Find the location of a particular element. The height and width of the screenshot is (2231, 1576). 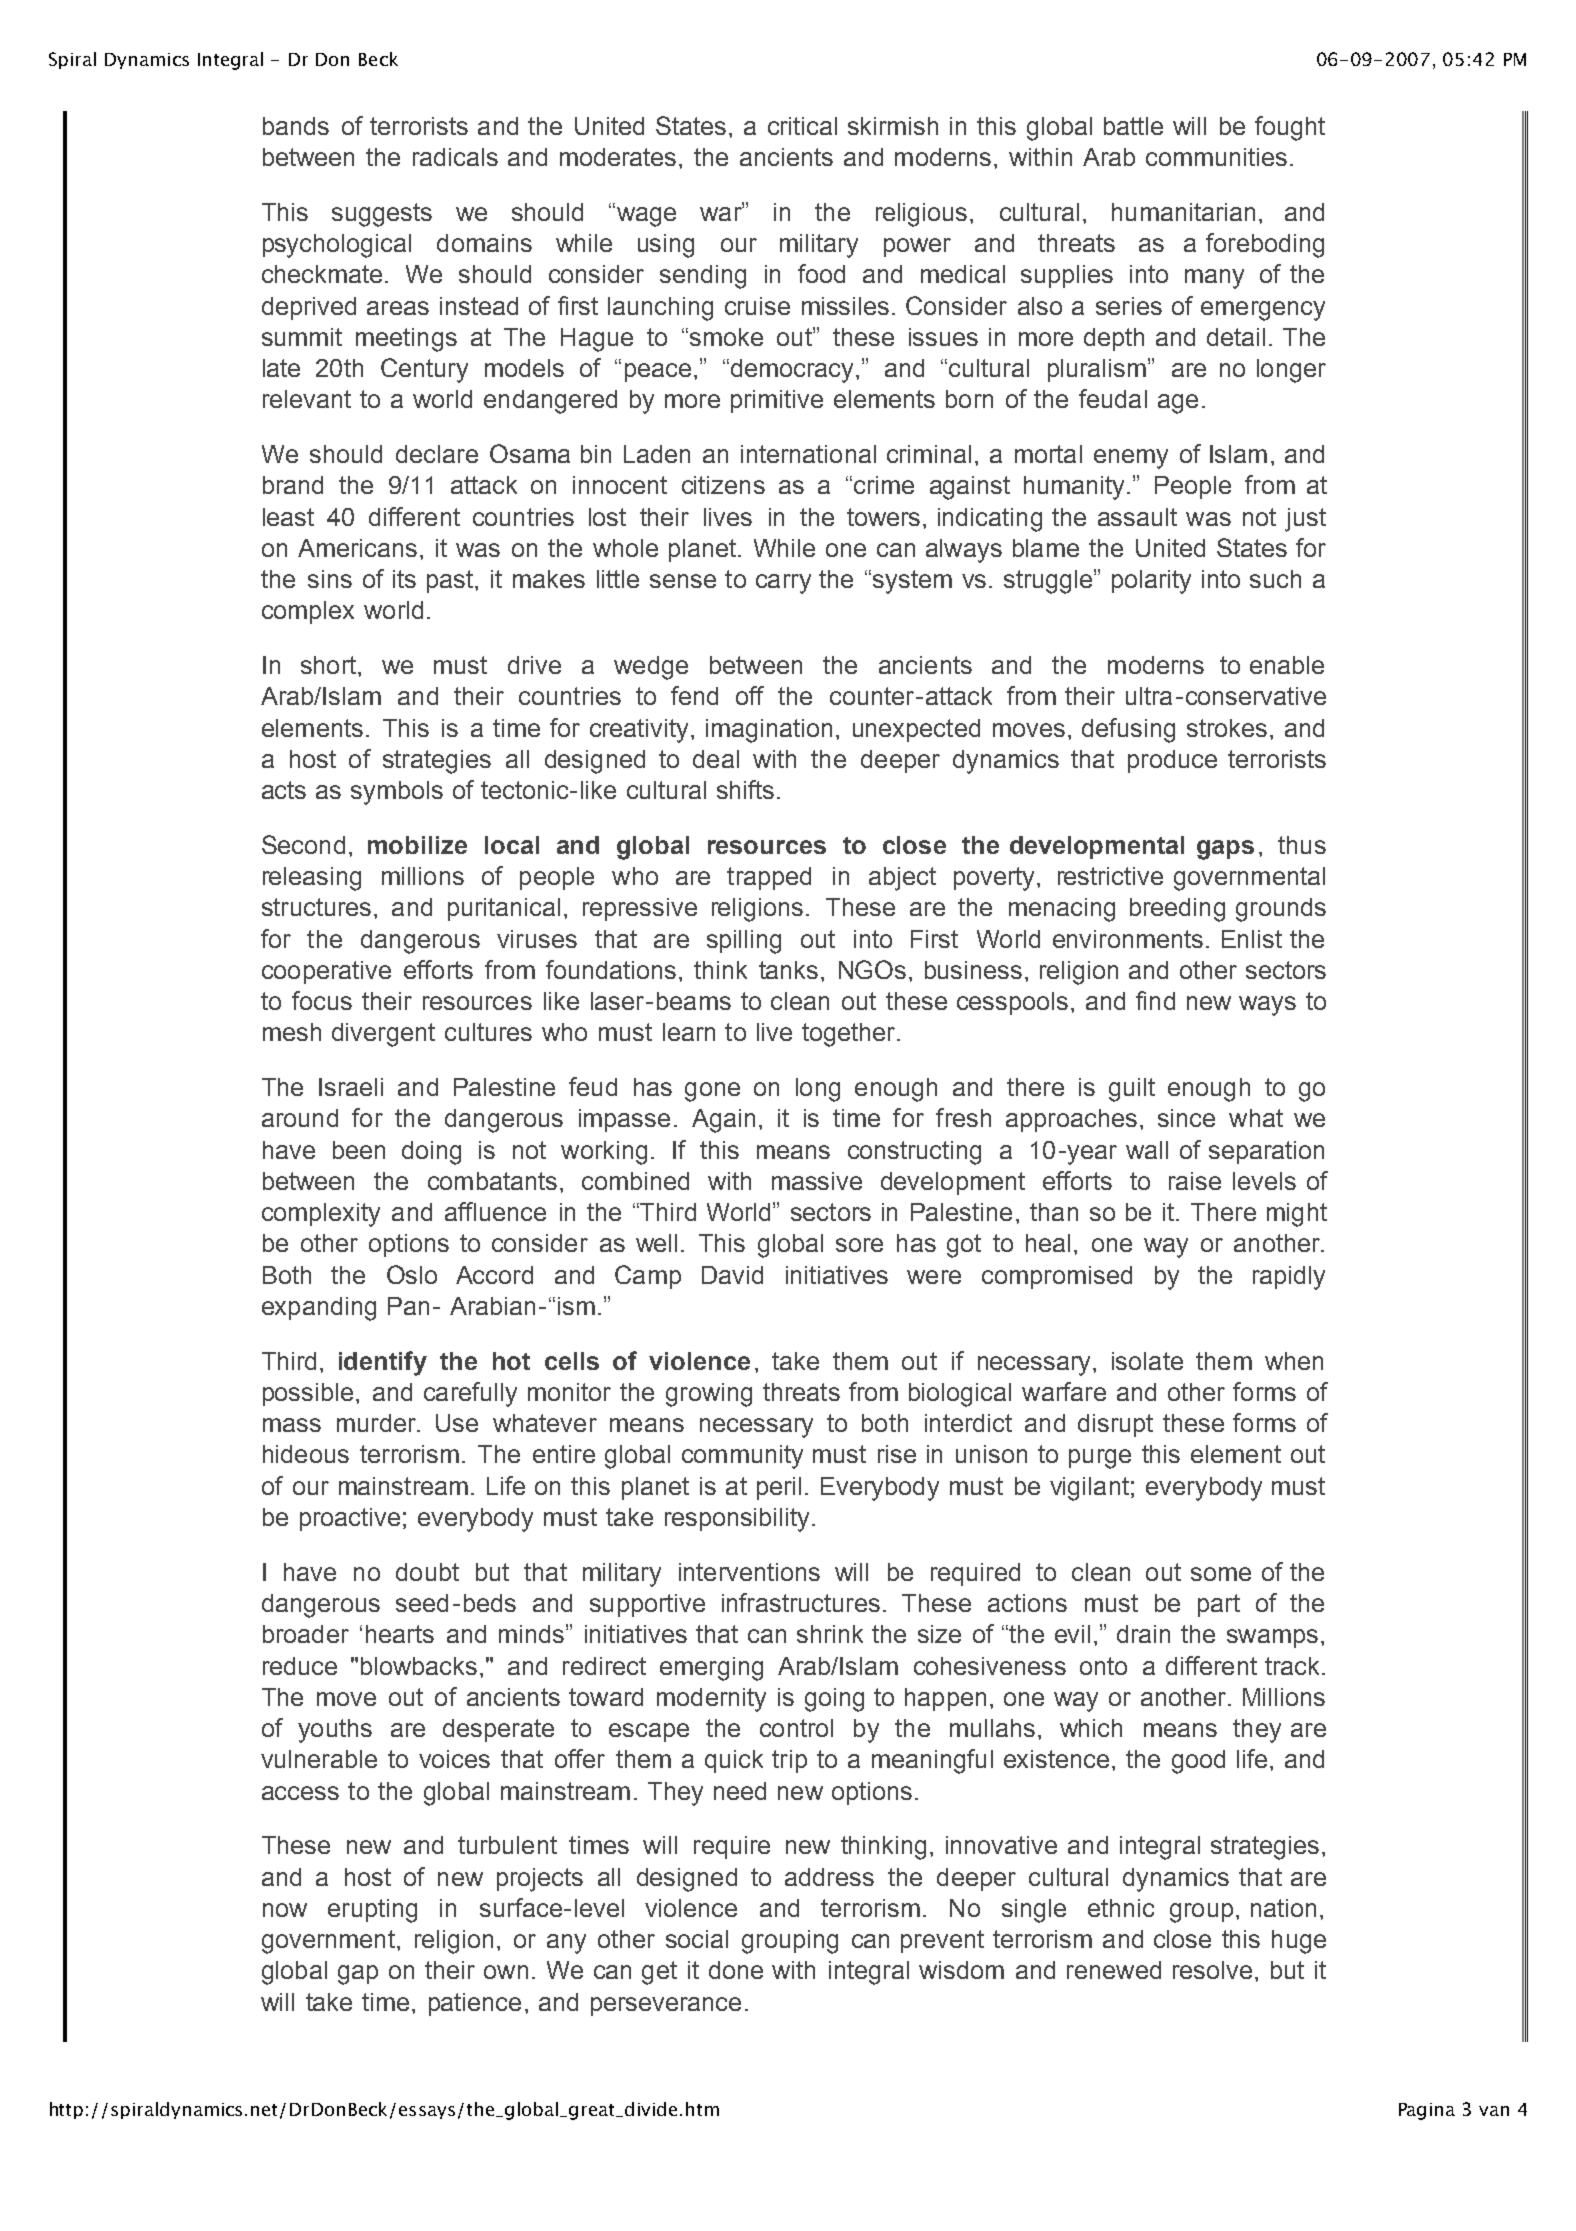

constructing is located at coordinates (914, 1153).
